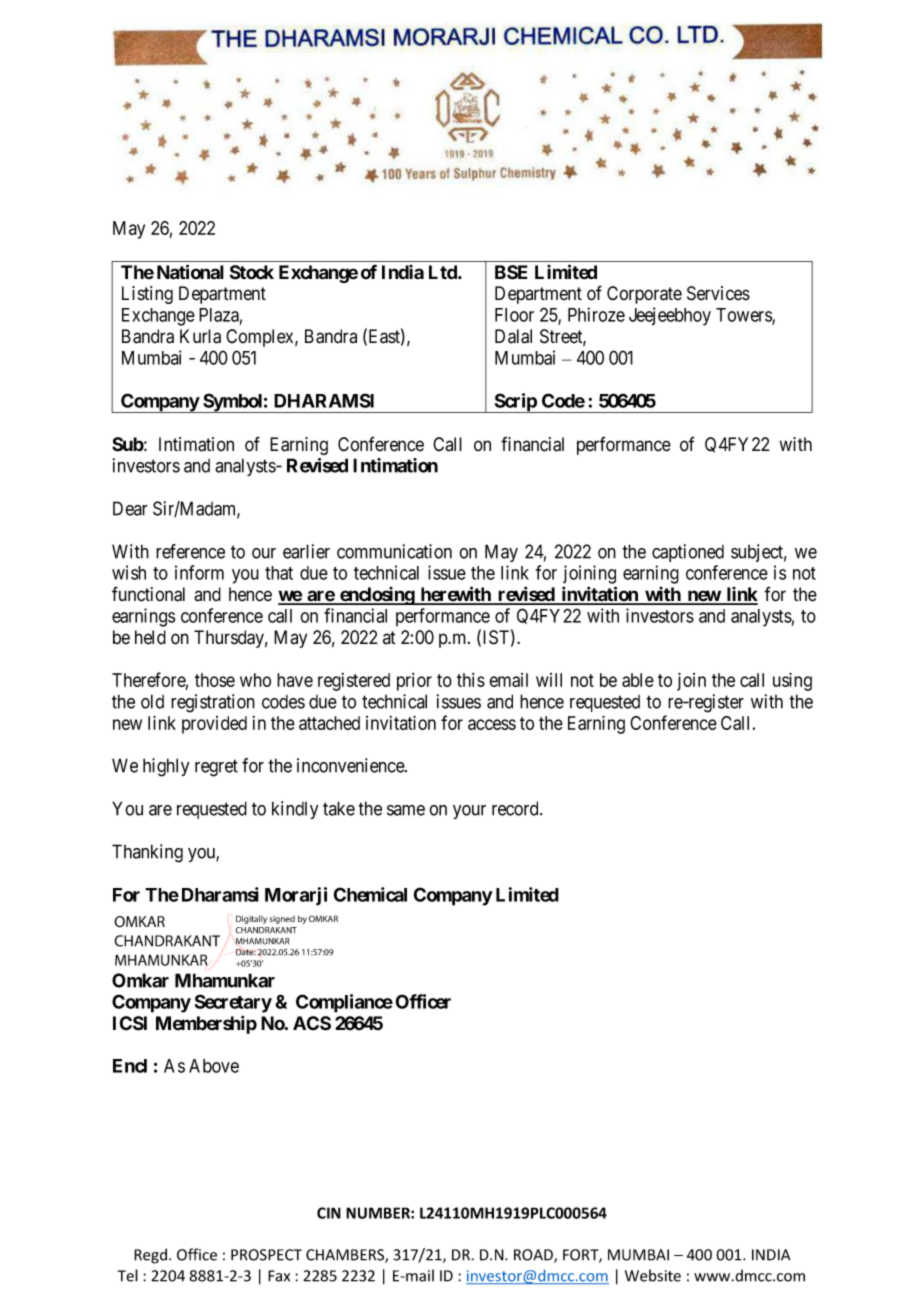 Image resolution: width=924 pixels, height=1308 pixels. I want to click on Secretary, so click(233, 1003).
